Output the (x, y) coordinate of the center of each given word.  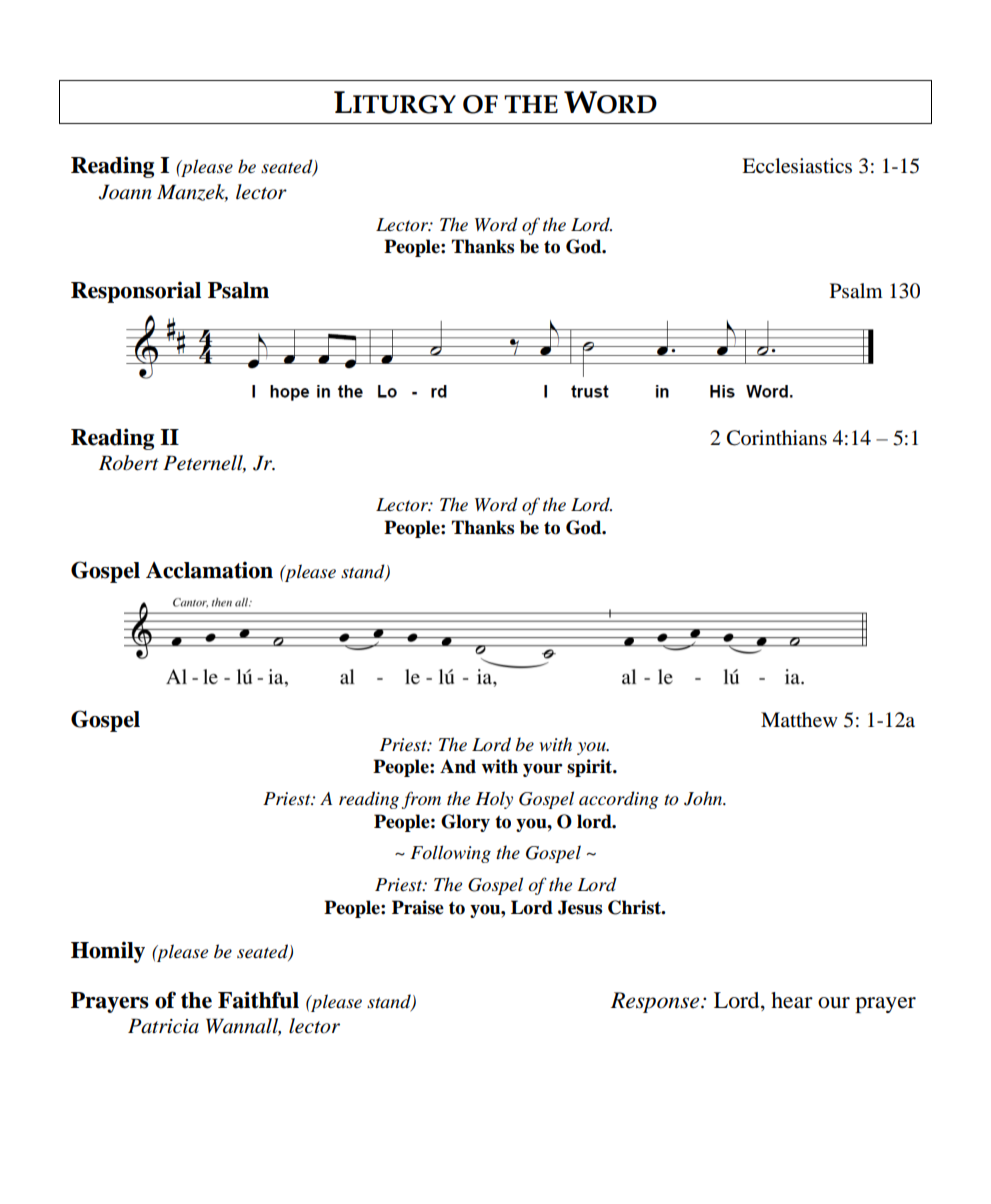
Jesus (580, 907)
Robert (129, 463)
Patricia (163, 1026)
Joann (125, 192)
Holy (494, 800)
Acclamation (209, 570)
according (619, 800)
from (421, 800)
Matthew (799, 720)
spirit (591, 768)
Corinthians (777, 438)
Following (450, 854)
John (704, 798)
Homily (108, 952)
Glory (465, 823)
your (543, 770)
